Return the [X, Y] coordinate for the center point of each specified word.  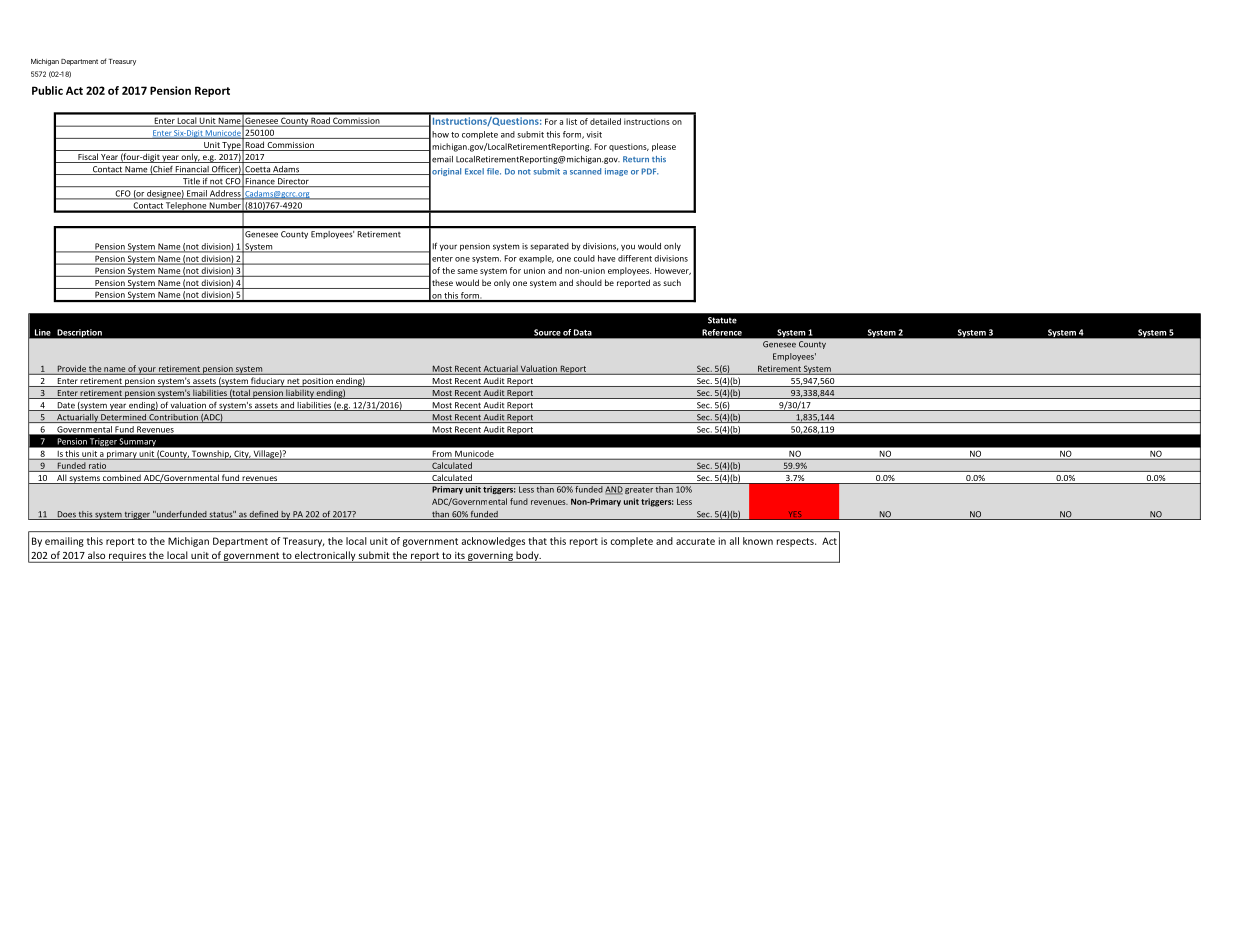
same [467, 271]
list [571, 121]
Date [66, 406]
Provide [72, 368]
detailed [605, 121]
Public [47, 90]
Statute [722, 320]
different [635, 258]
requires [127, 557]
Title [191, 182]
